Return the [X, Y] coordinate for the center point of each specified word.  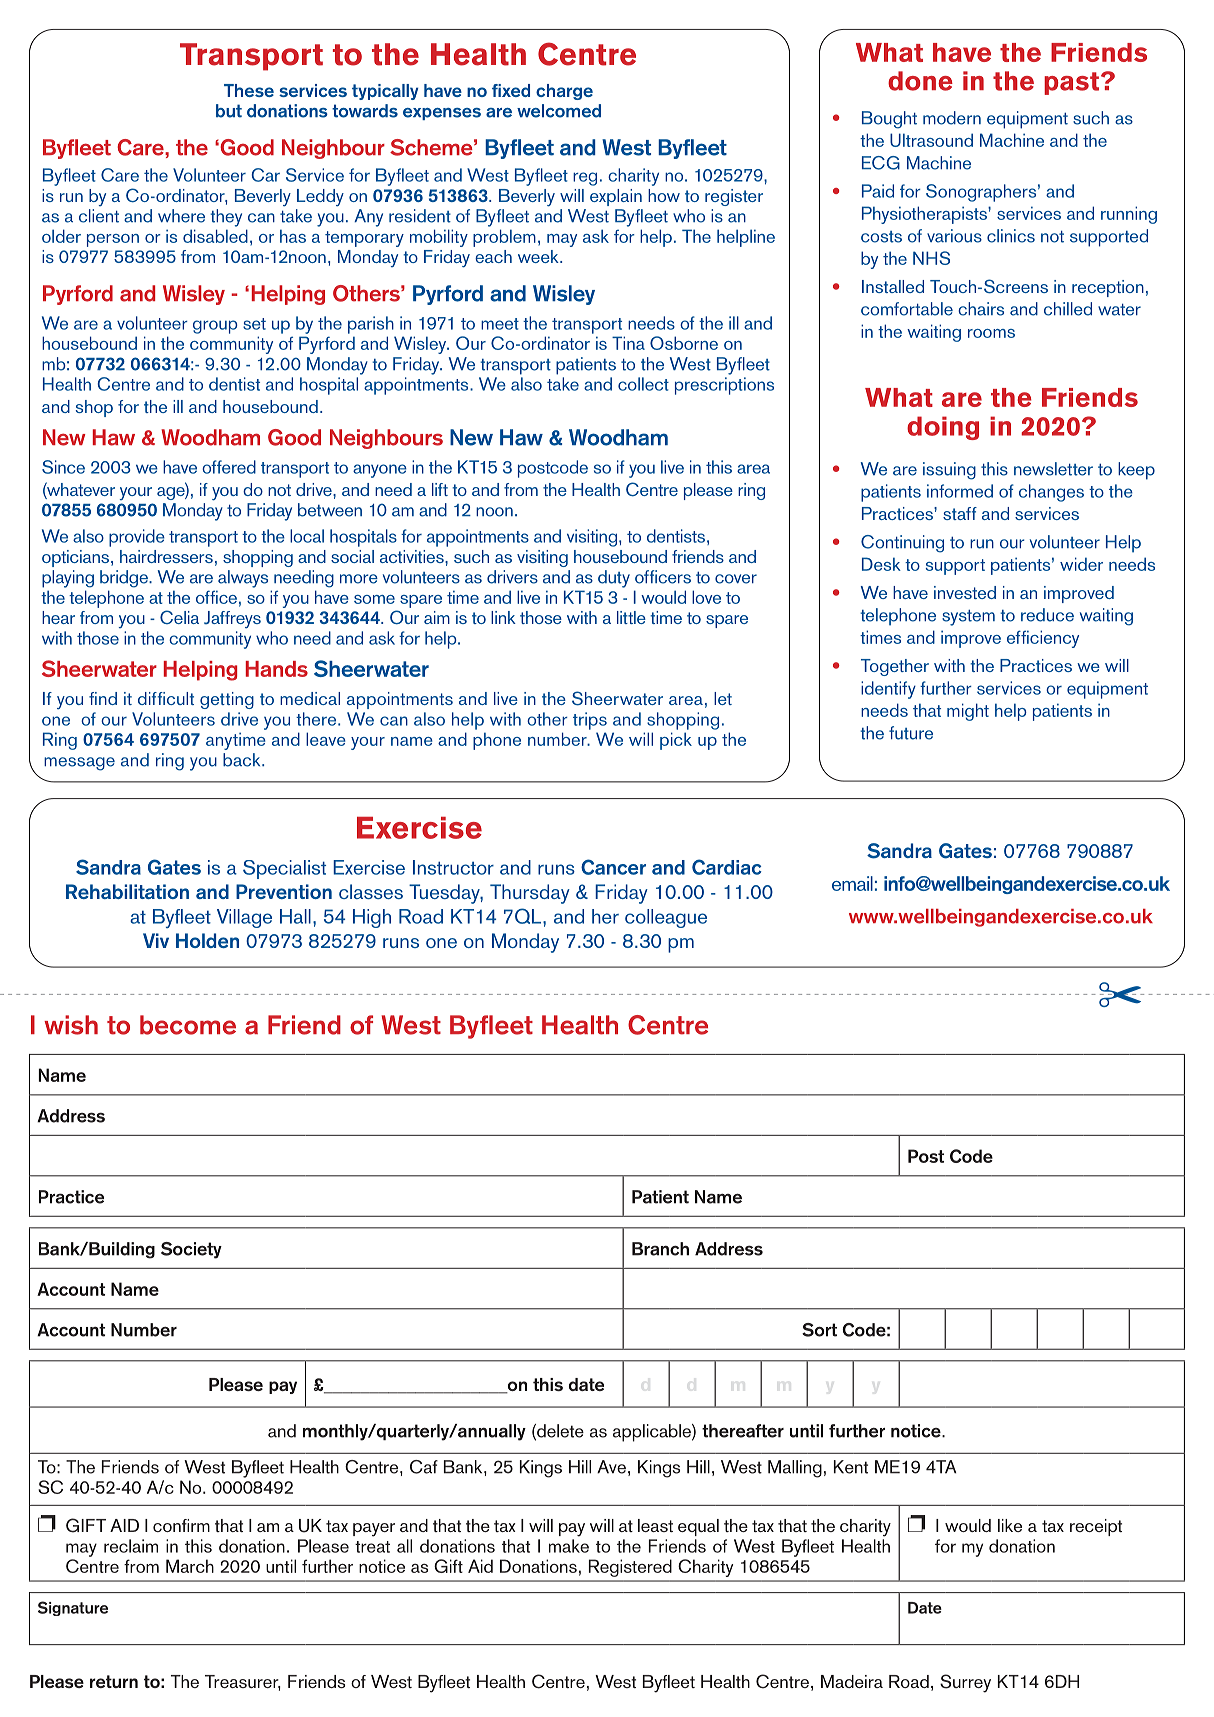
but [229, 111]
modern [952, 118]
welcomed [559, 111]
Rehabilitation [127, 891]
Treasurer [243, 1683]
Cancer [613, 867]
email [852, 883]
